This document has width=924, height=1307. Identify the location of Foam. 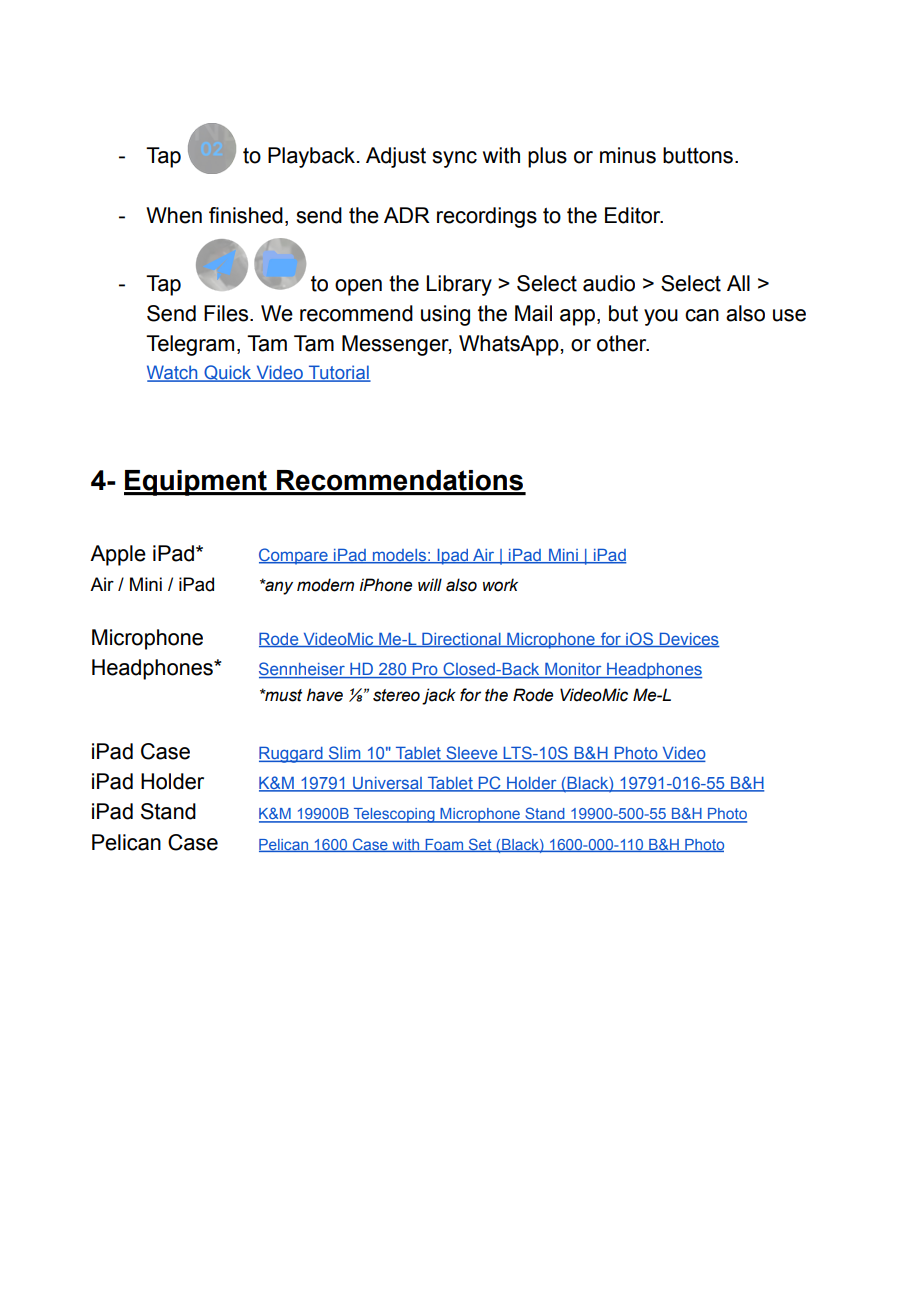
(444, 845).
